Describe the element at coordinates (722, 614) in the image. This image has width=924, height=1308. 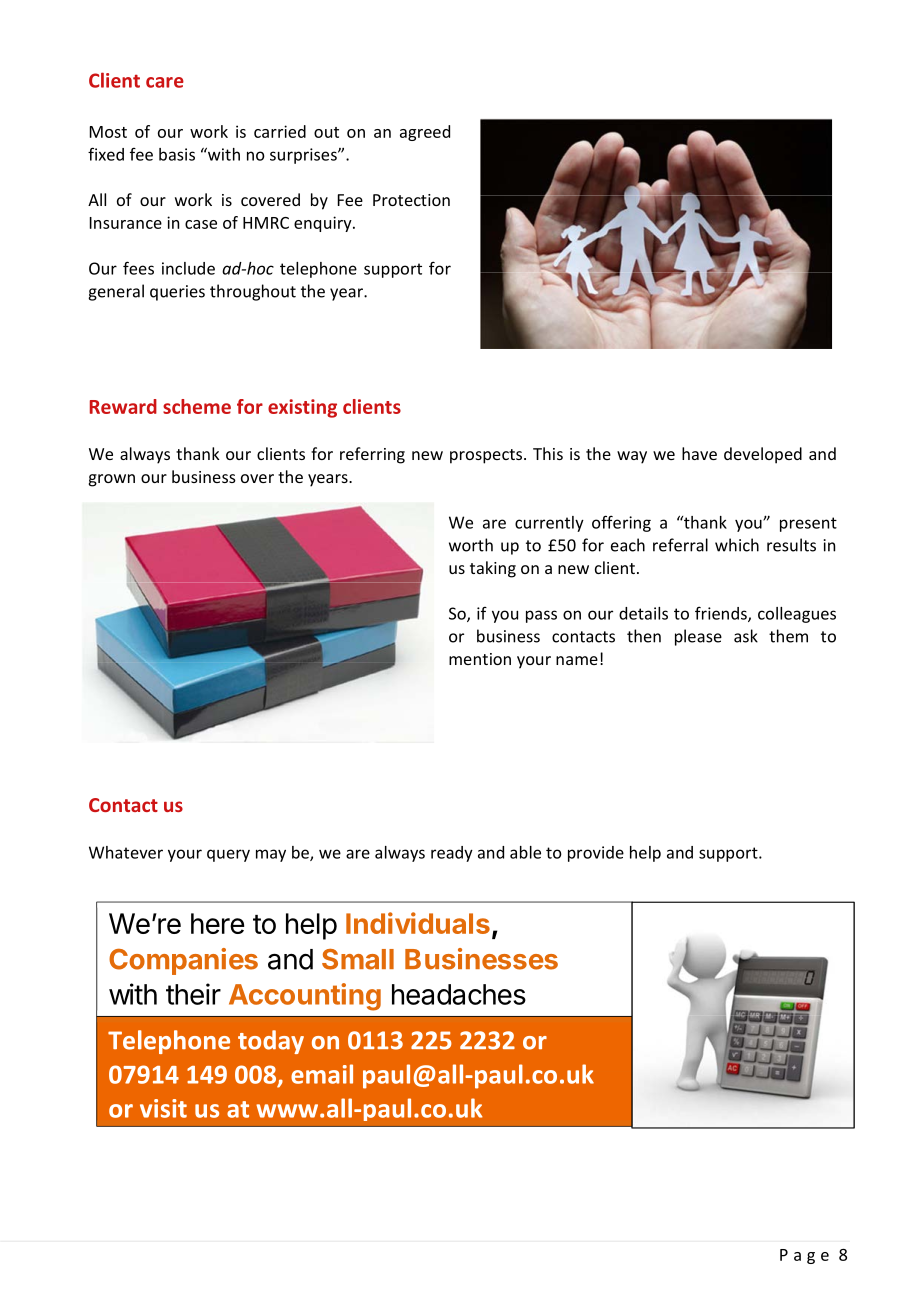
I see `friends` at that location.
